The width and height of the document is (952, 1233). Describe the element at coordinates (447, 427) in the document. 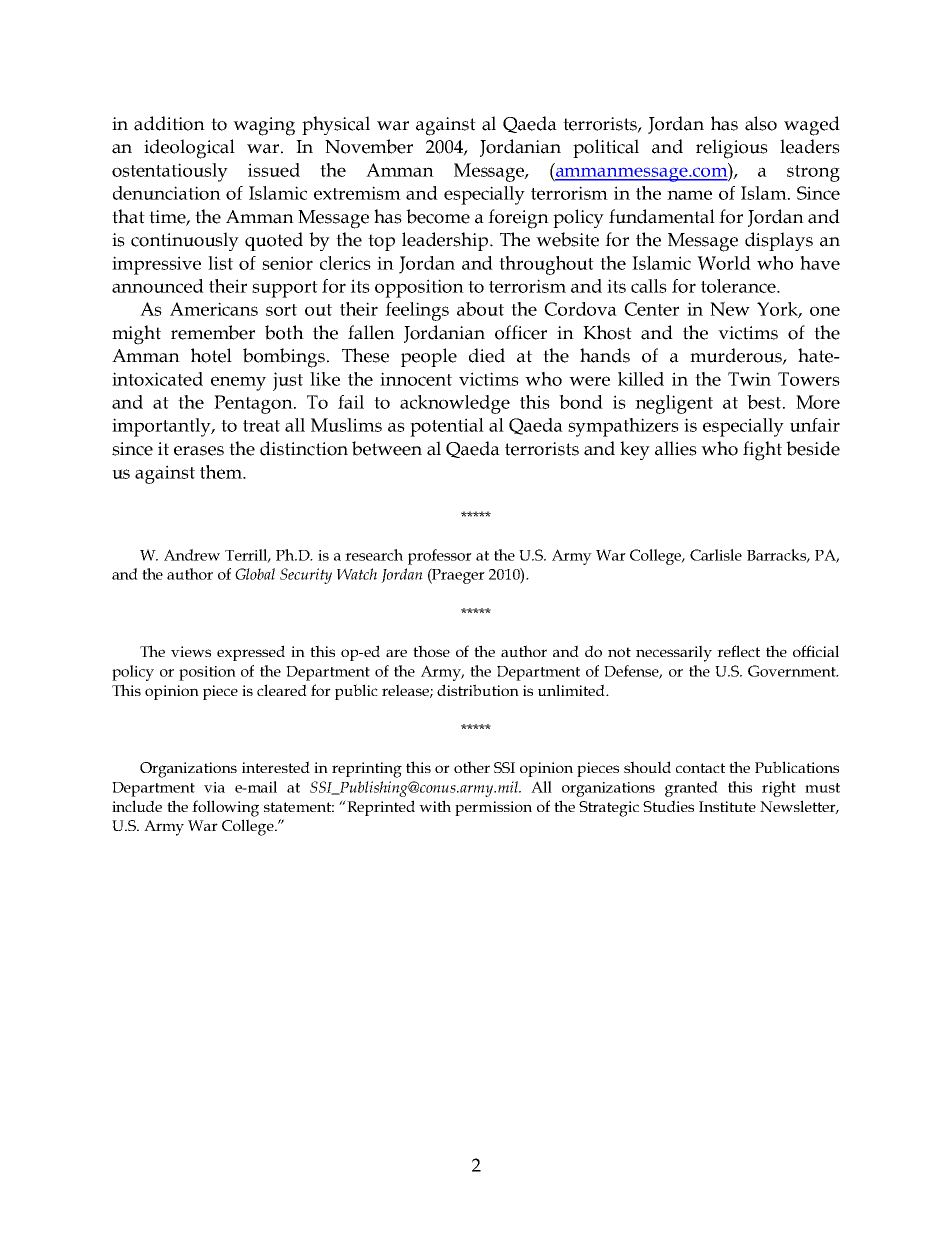

I see `potential` at that location.
